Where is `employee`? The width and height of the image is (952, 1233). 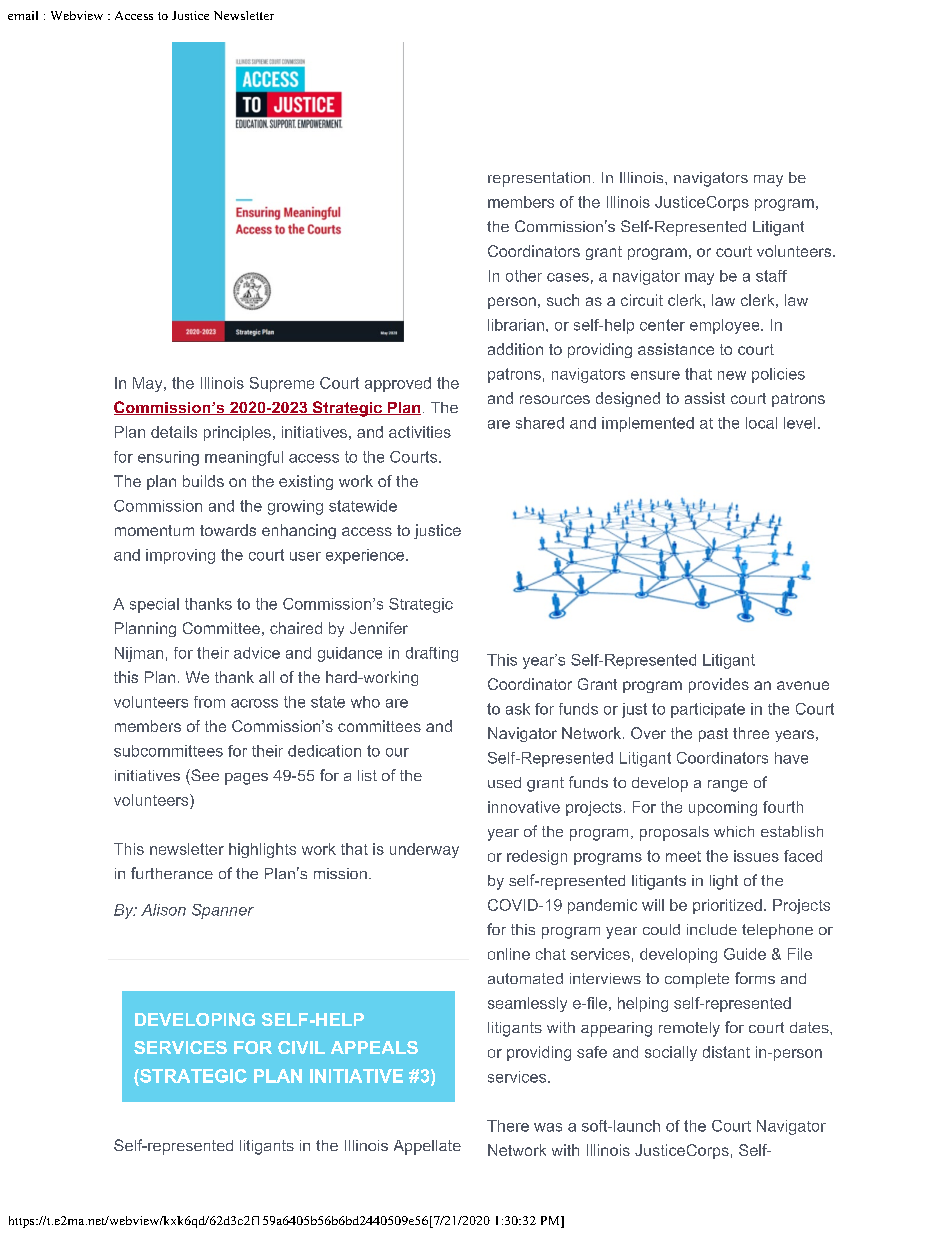 employee is located at coordinates (726, 326).
